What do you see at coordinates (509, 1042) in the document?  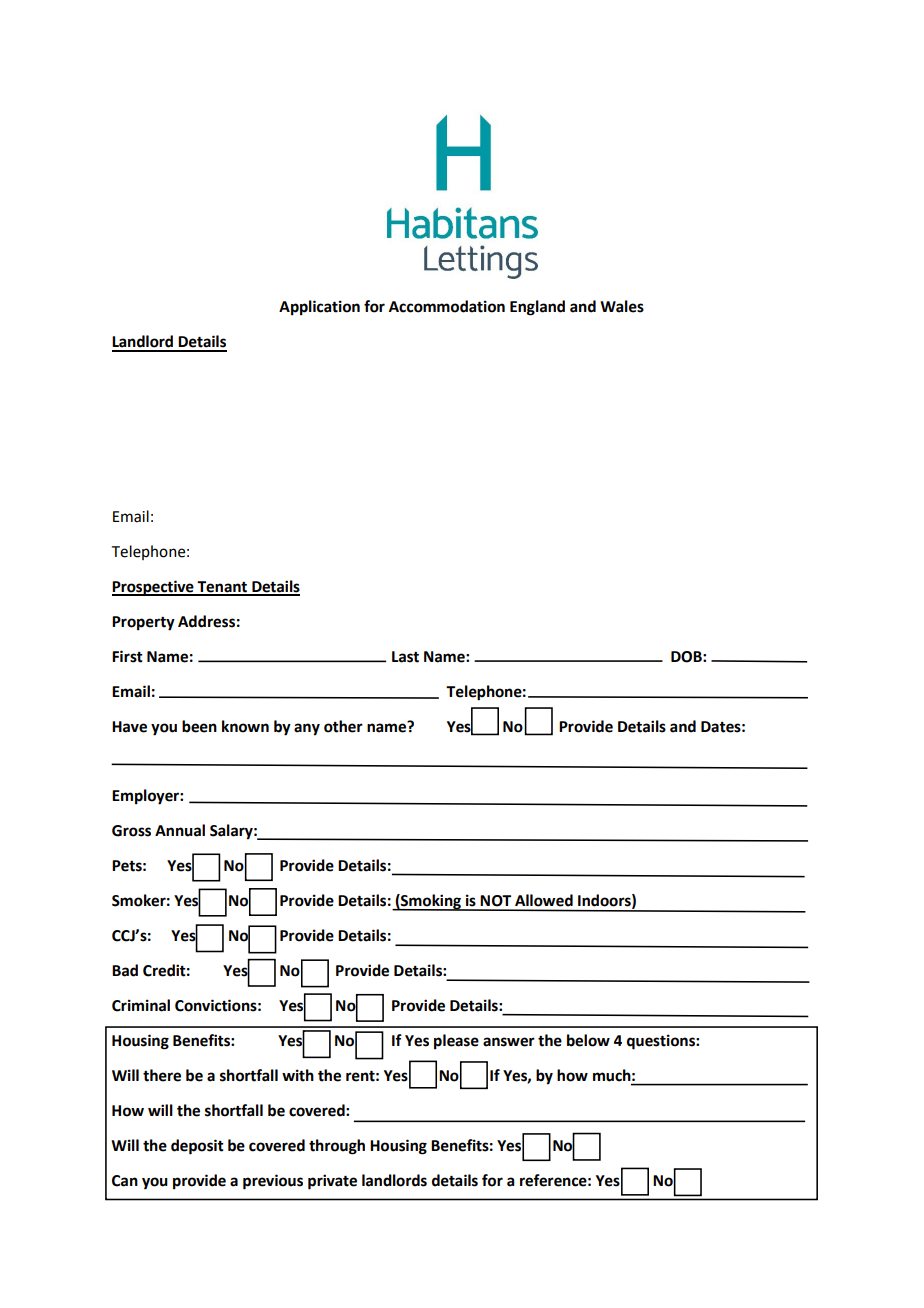 I see `answer` at bounding box center [509, 1042].
